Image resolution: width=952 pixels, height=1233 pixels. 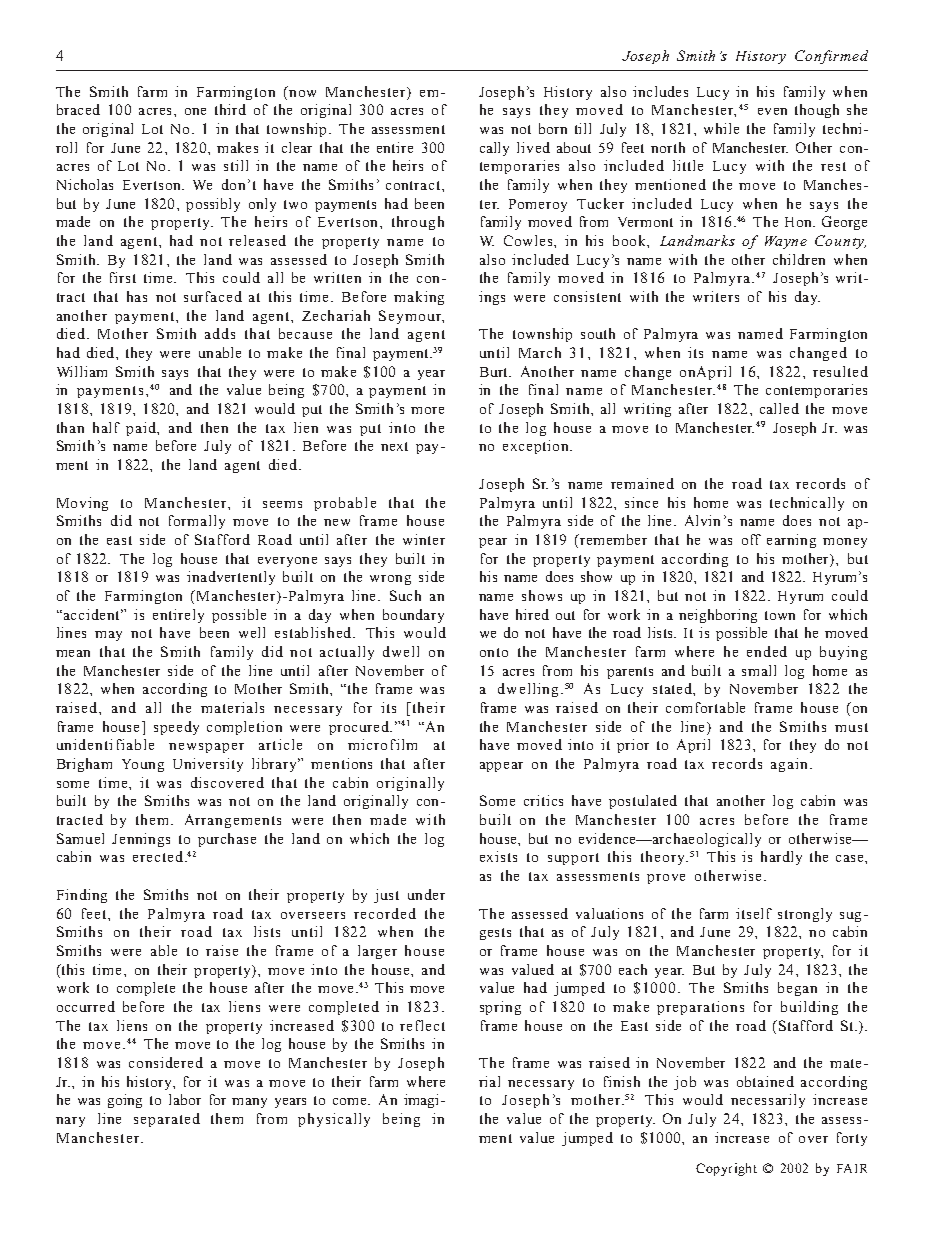 What do you see at coordinates (220, 333) in the page?
I see `adds` at bounding box center [220, 333].
